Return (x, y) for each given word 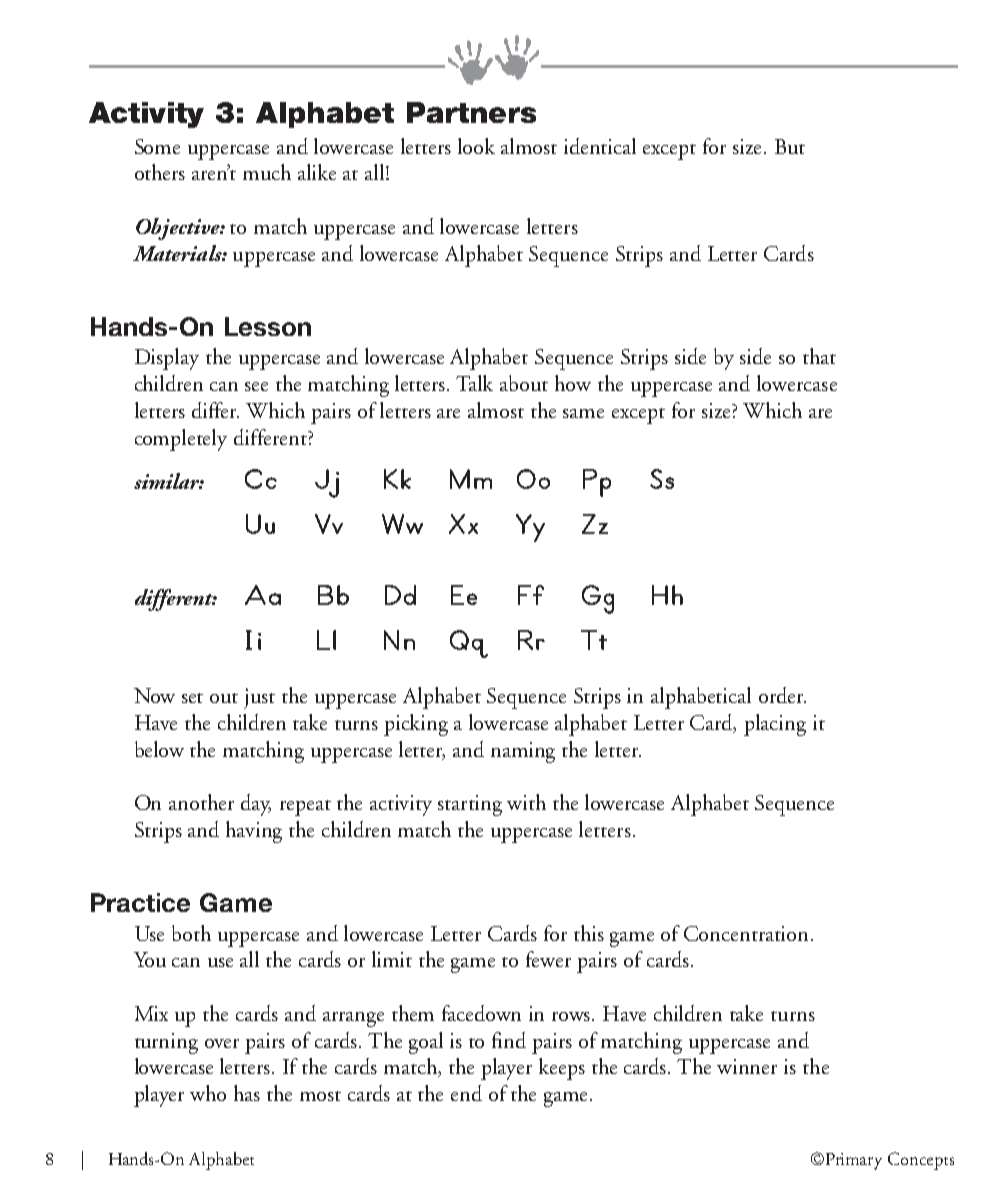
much (267, 172)
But (790, 146)
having (254, 832)
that (819, 356)
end (466, 1093)
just (259, 698)
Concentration (748, 933)
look (476, 146)
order (782, 695)
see (256, 386)
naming (523, 752)
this (589, 933)
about (524, 383)
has (247, 1093)
